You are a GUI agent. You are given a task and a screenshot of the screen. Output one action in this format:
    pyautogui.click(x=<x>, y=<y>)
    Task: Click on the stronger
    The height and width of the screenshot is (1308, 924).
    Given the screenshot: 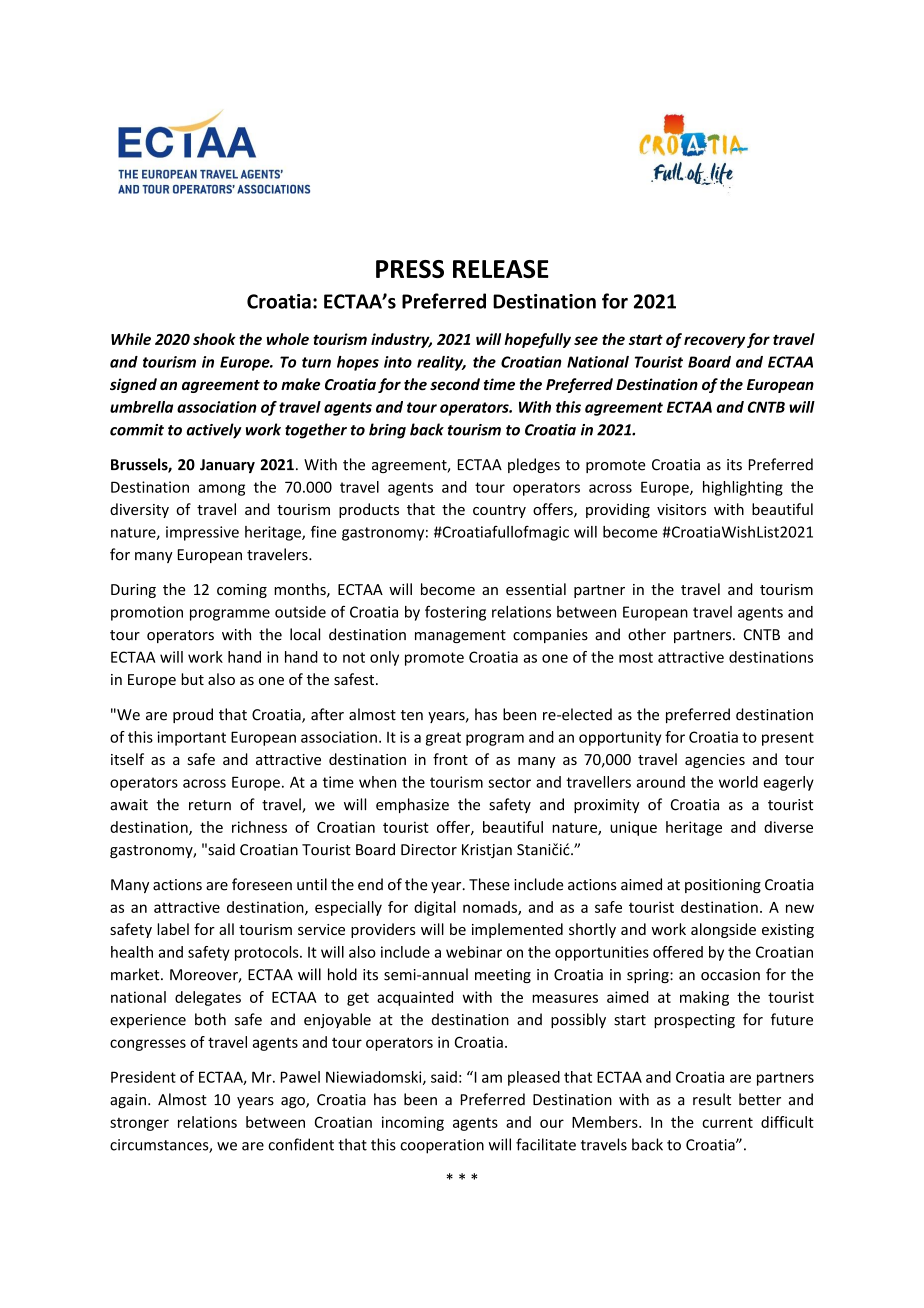 What is the action you would take?
    pyautogui.click(x=139, y=1124)
